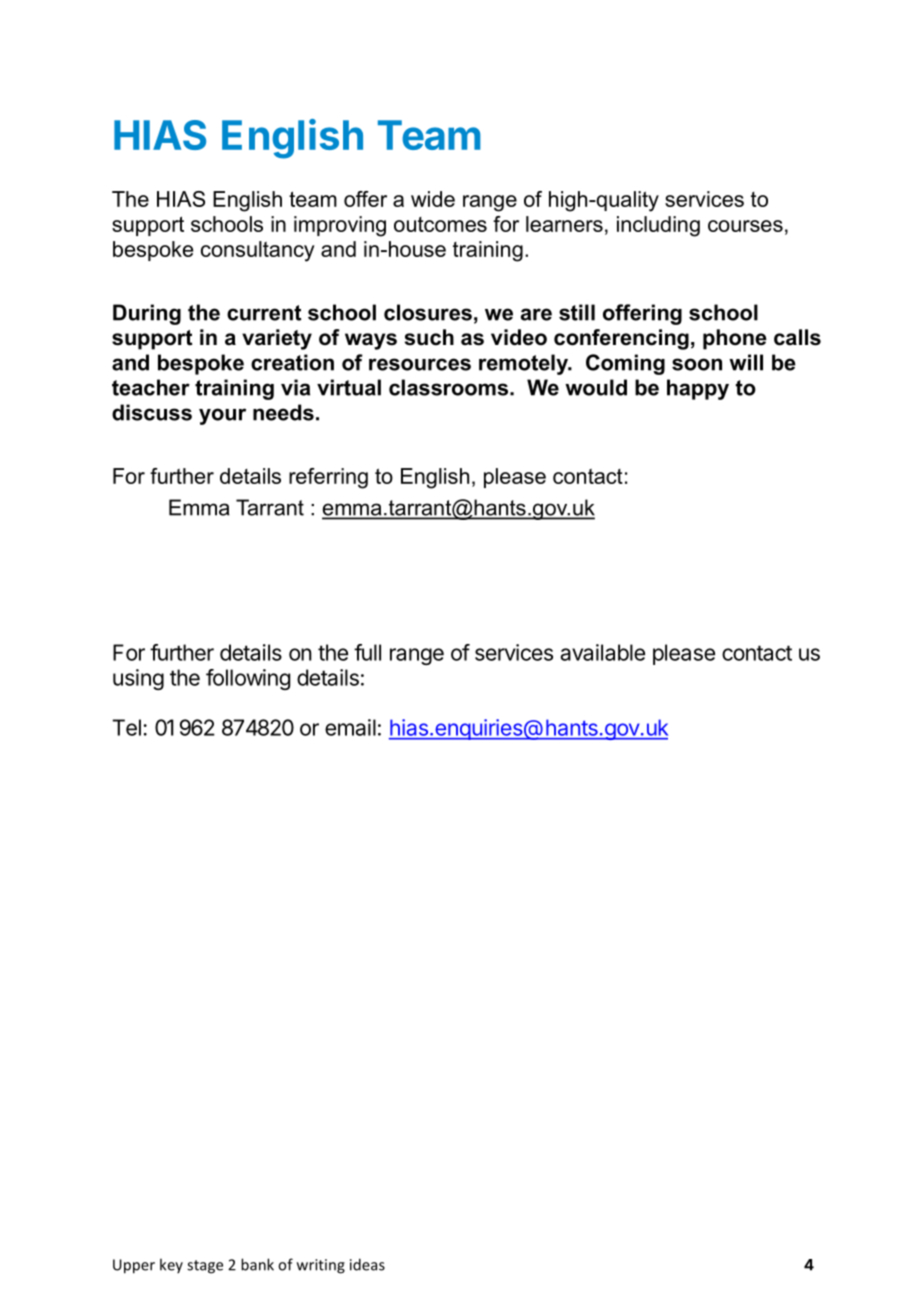 The width and height of the screenshot is (924, 1308). Describe the element at coordinates (350, 727) in the screenshot. I see `email` at that location.
